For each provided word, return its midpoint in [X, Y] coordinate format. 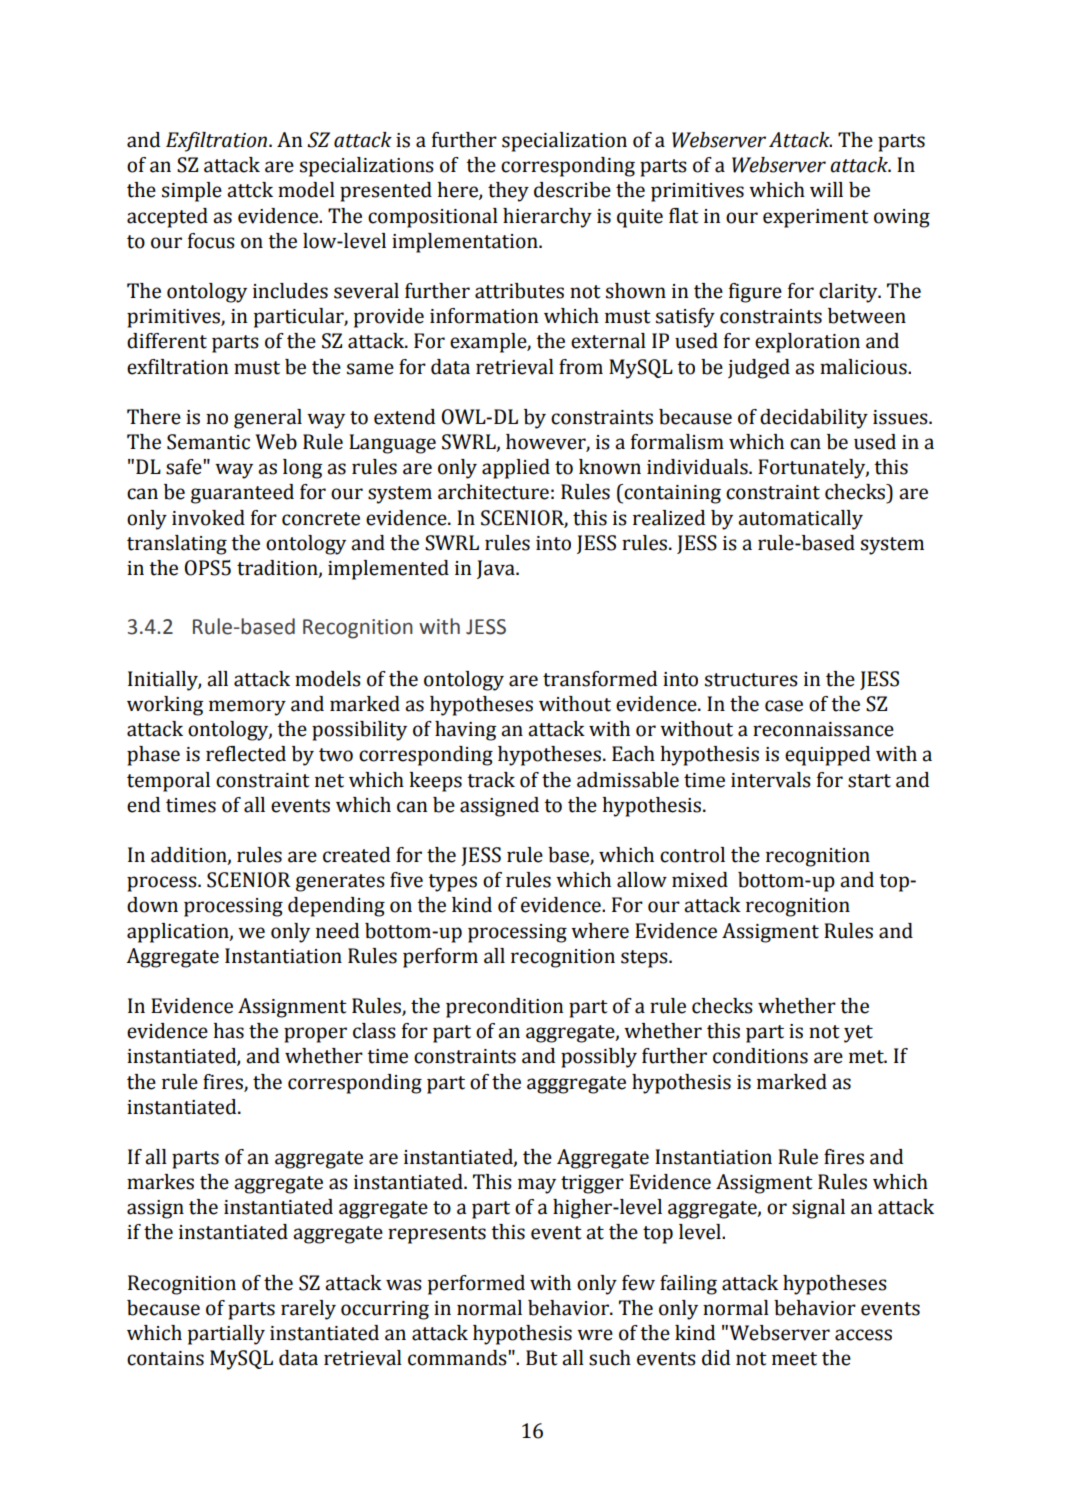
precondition [504, 1008]
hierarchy [547, 218]
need [337, 931]
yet [858, 1034]
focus [211, 241]
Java [497, 569]
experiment [816, 218]
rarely [308, 1310]
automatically [800, 520]
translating [177, 545]
